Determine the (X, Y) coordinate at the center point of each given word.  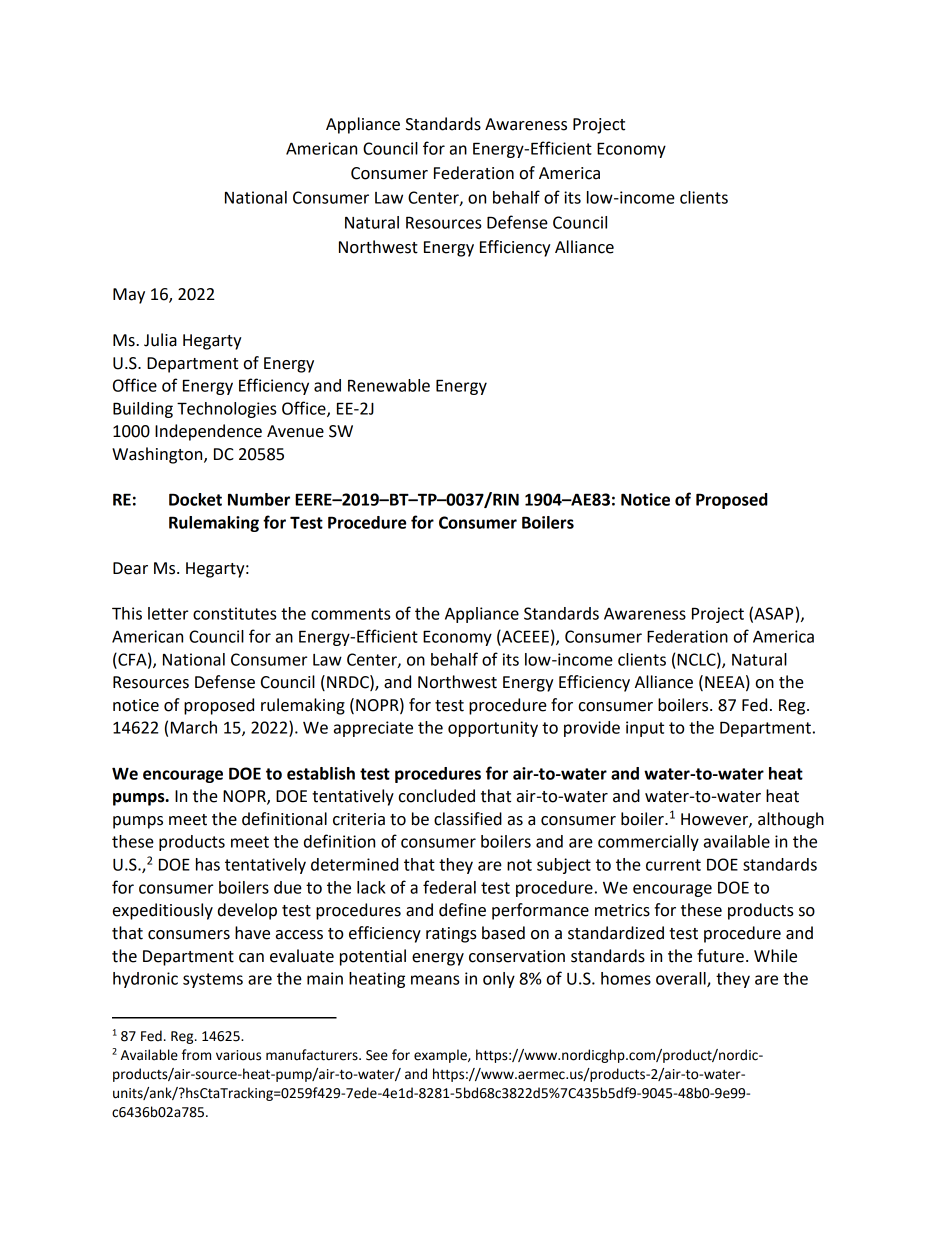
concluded (437, 796)
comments (350, 614)
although (791, 820)
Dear (130, 568)
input (645, 729)
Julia (160, 340)
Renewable (389, 385)
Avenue (295, 431)
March (194, 727)
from (196, 1055)
